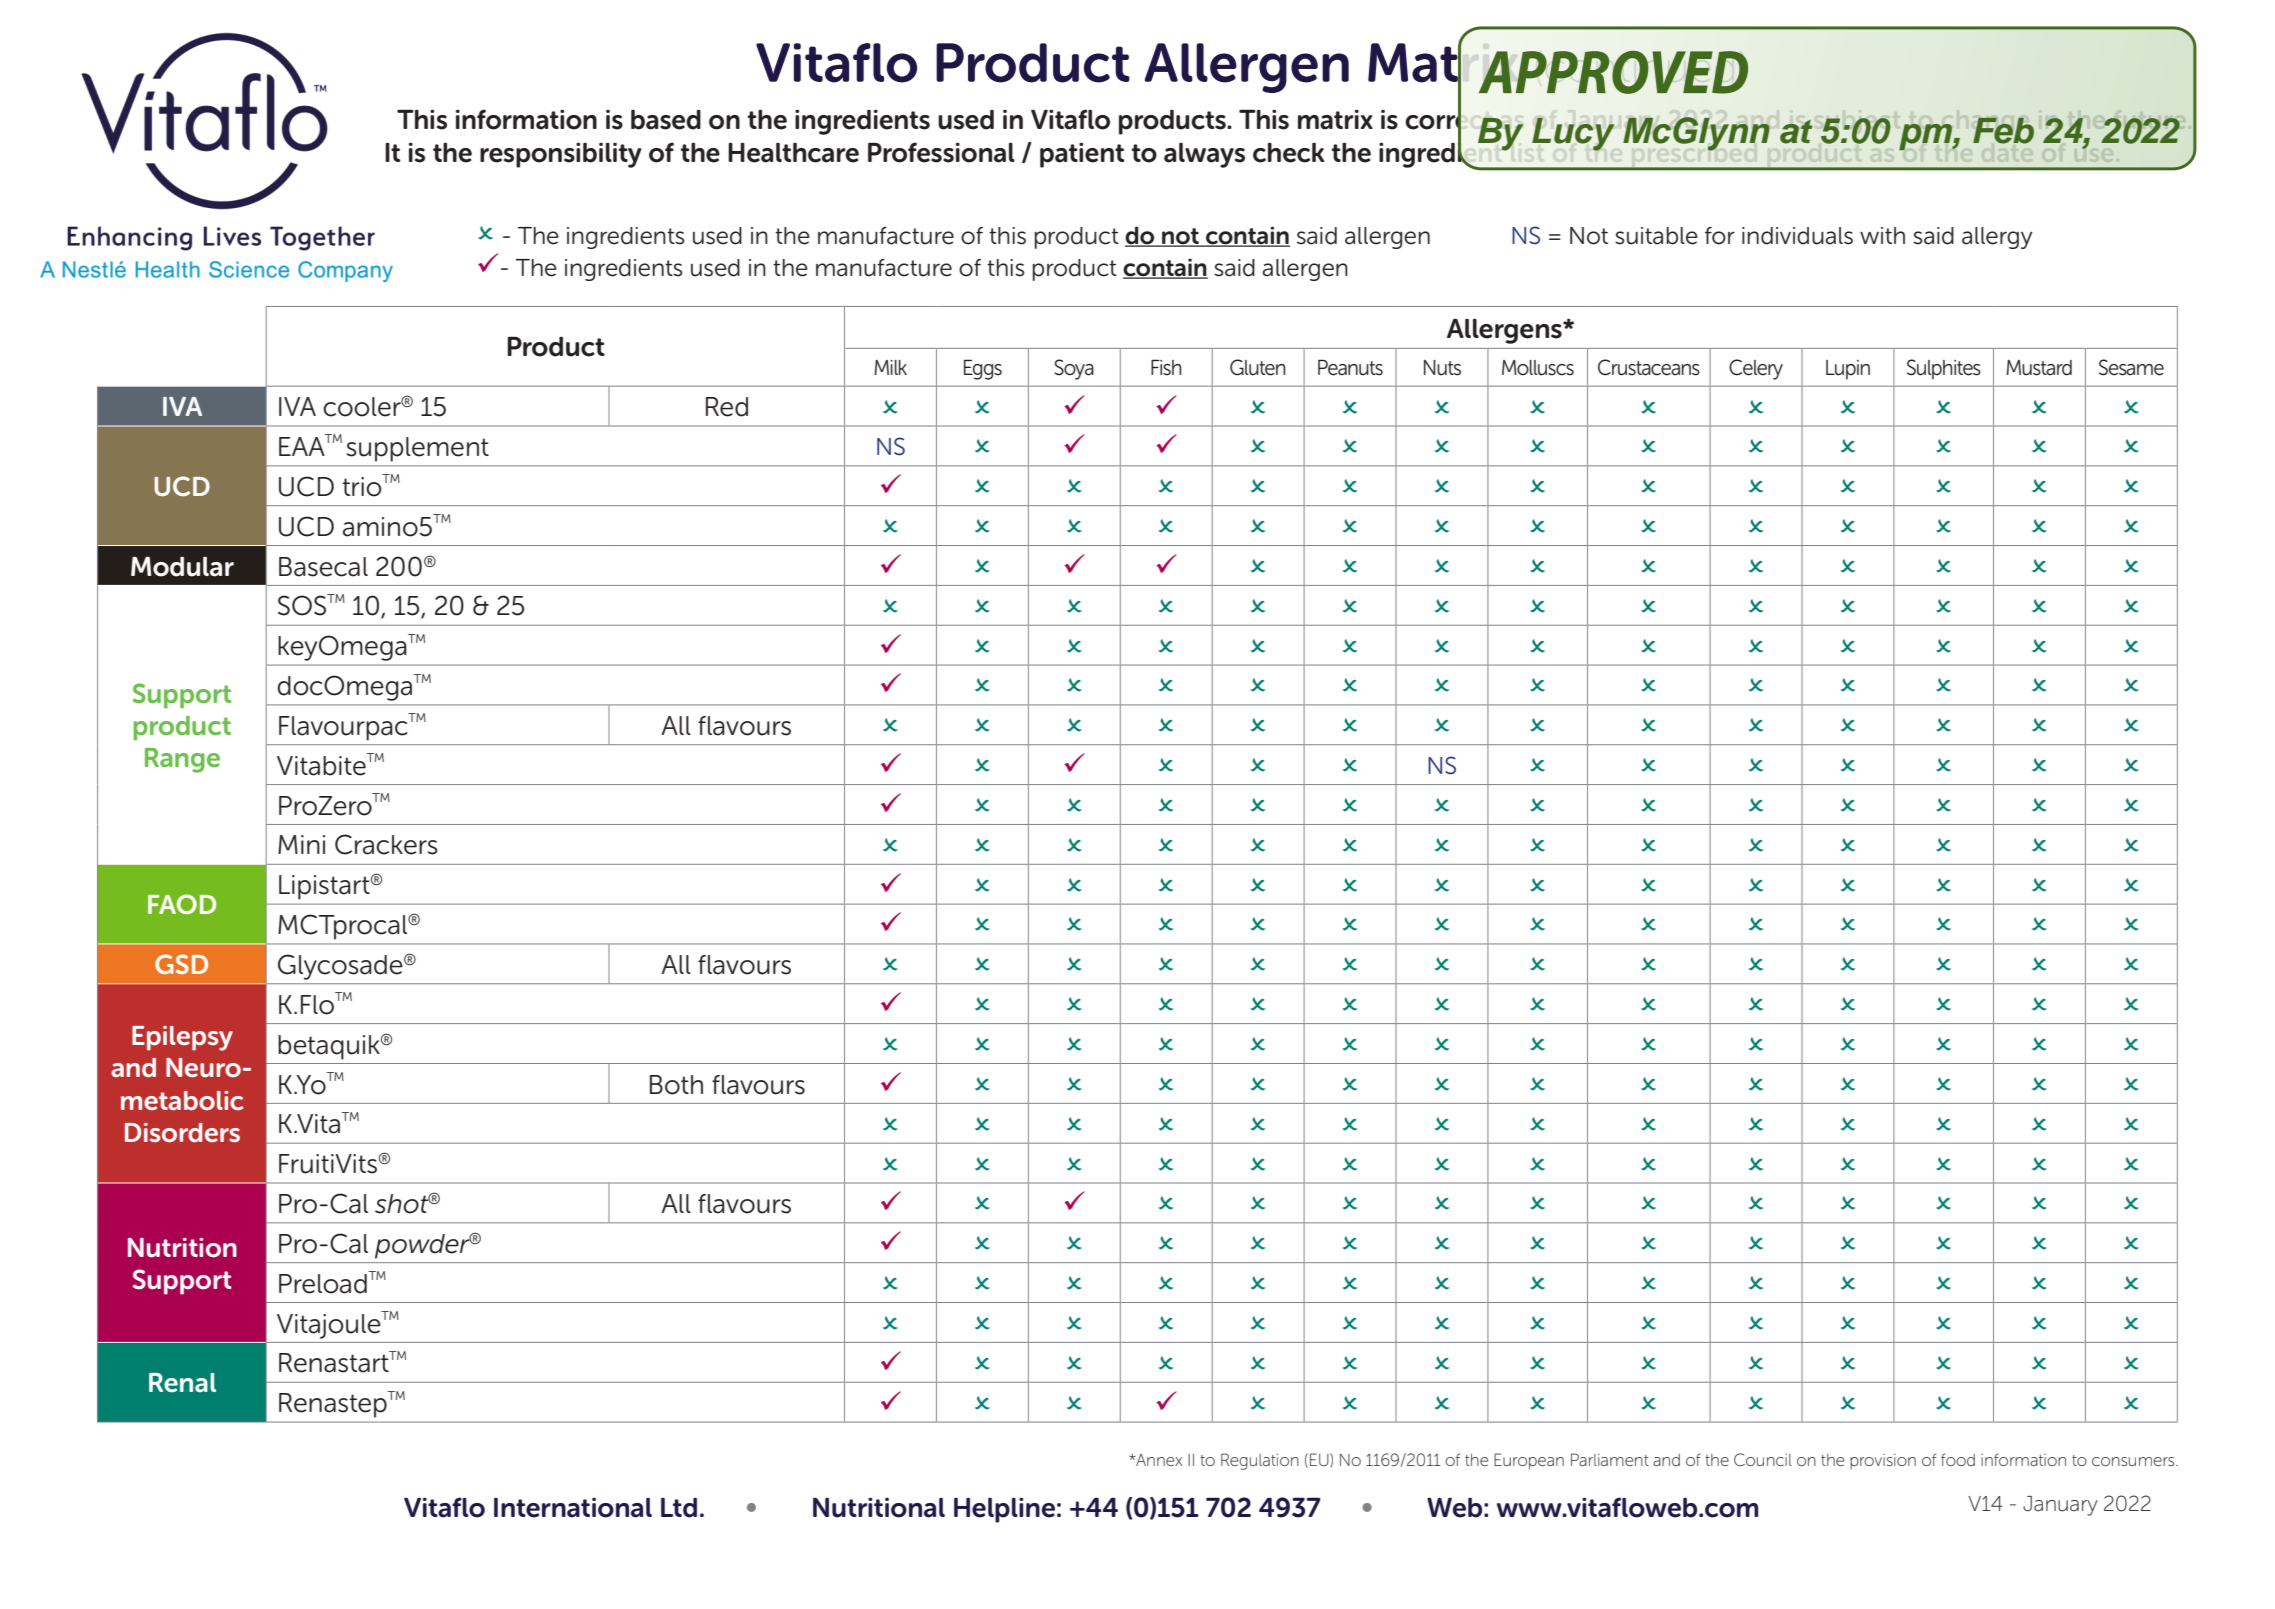  Describe the element at coordinates (1882, 235) in the screenshot. I see `with` at that location.
